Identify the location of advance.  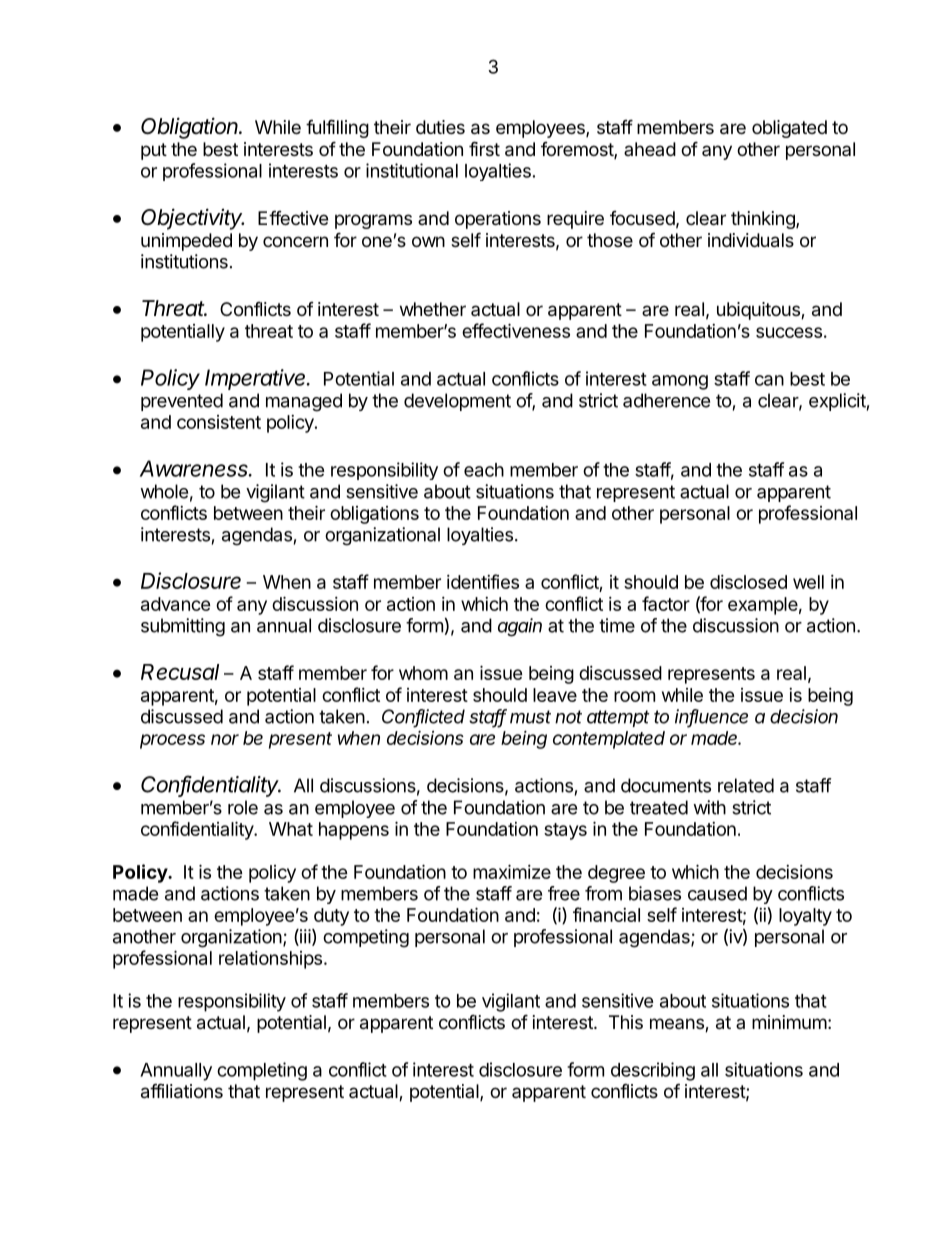
(176, 604).
